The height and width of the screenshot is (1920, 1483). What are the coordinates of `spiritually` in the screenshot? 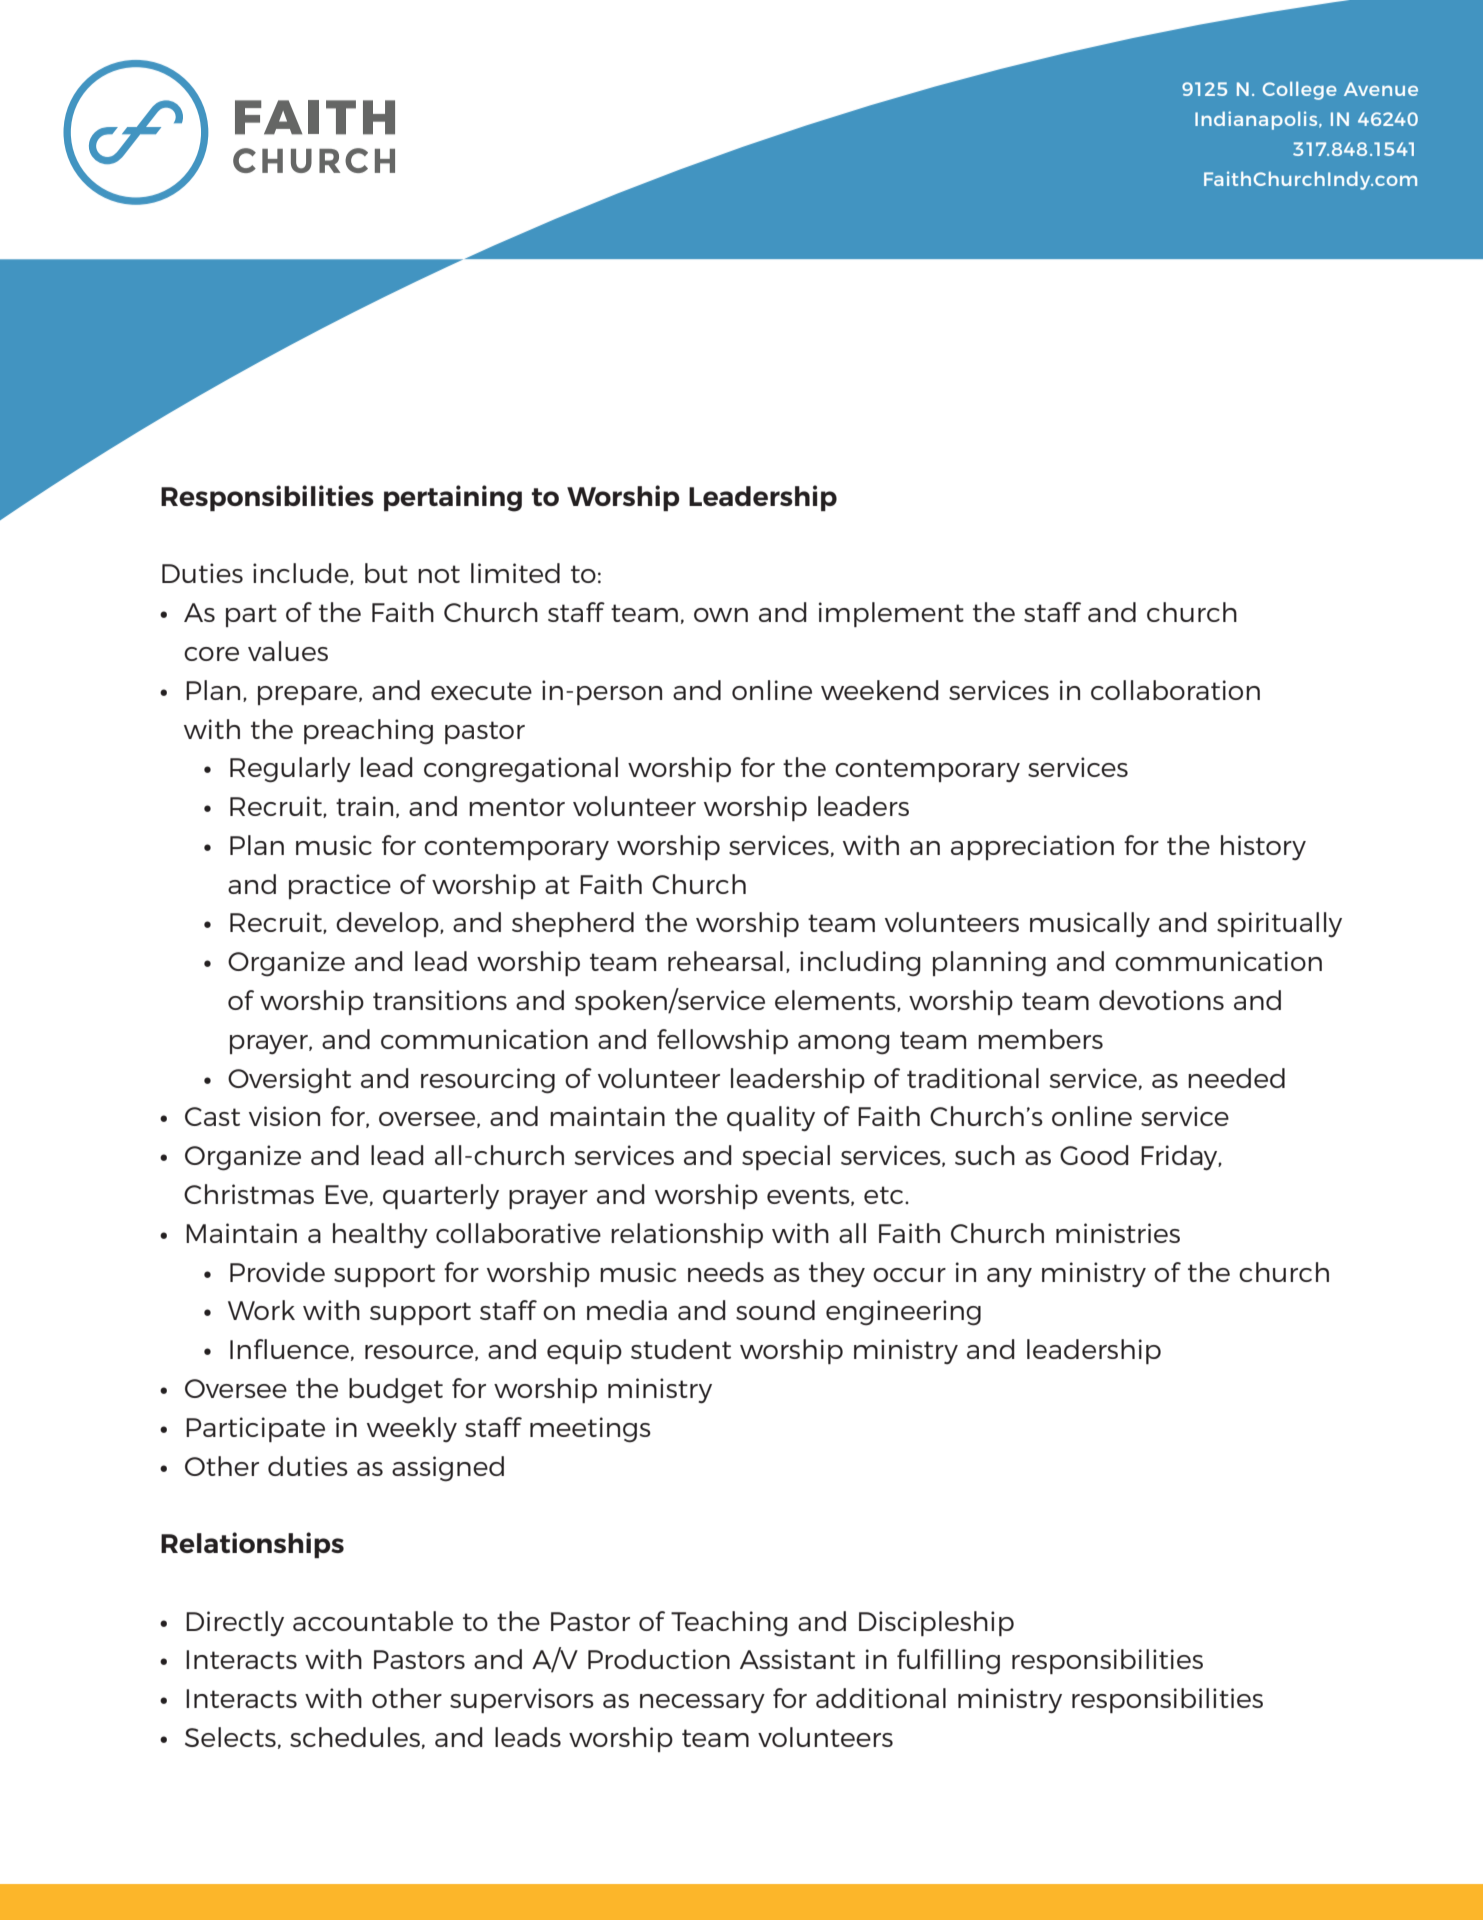 It's located at (1279, 925).
